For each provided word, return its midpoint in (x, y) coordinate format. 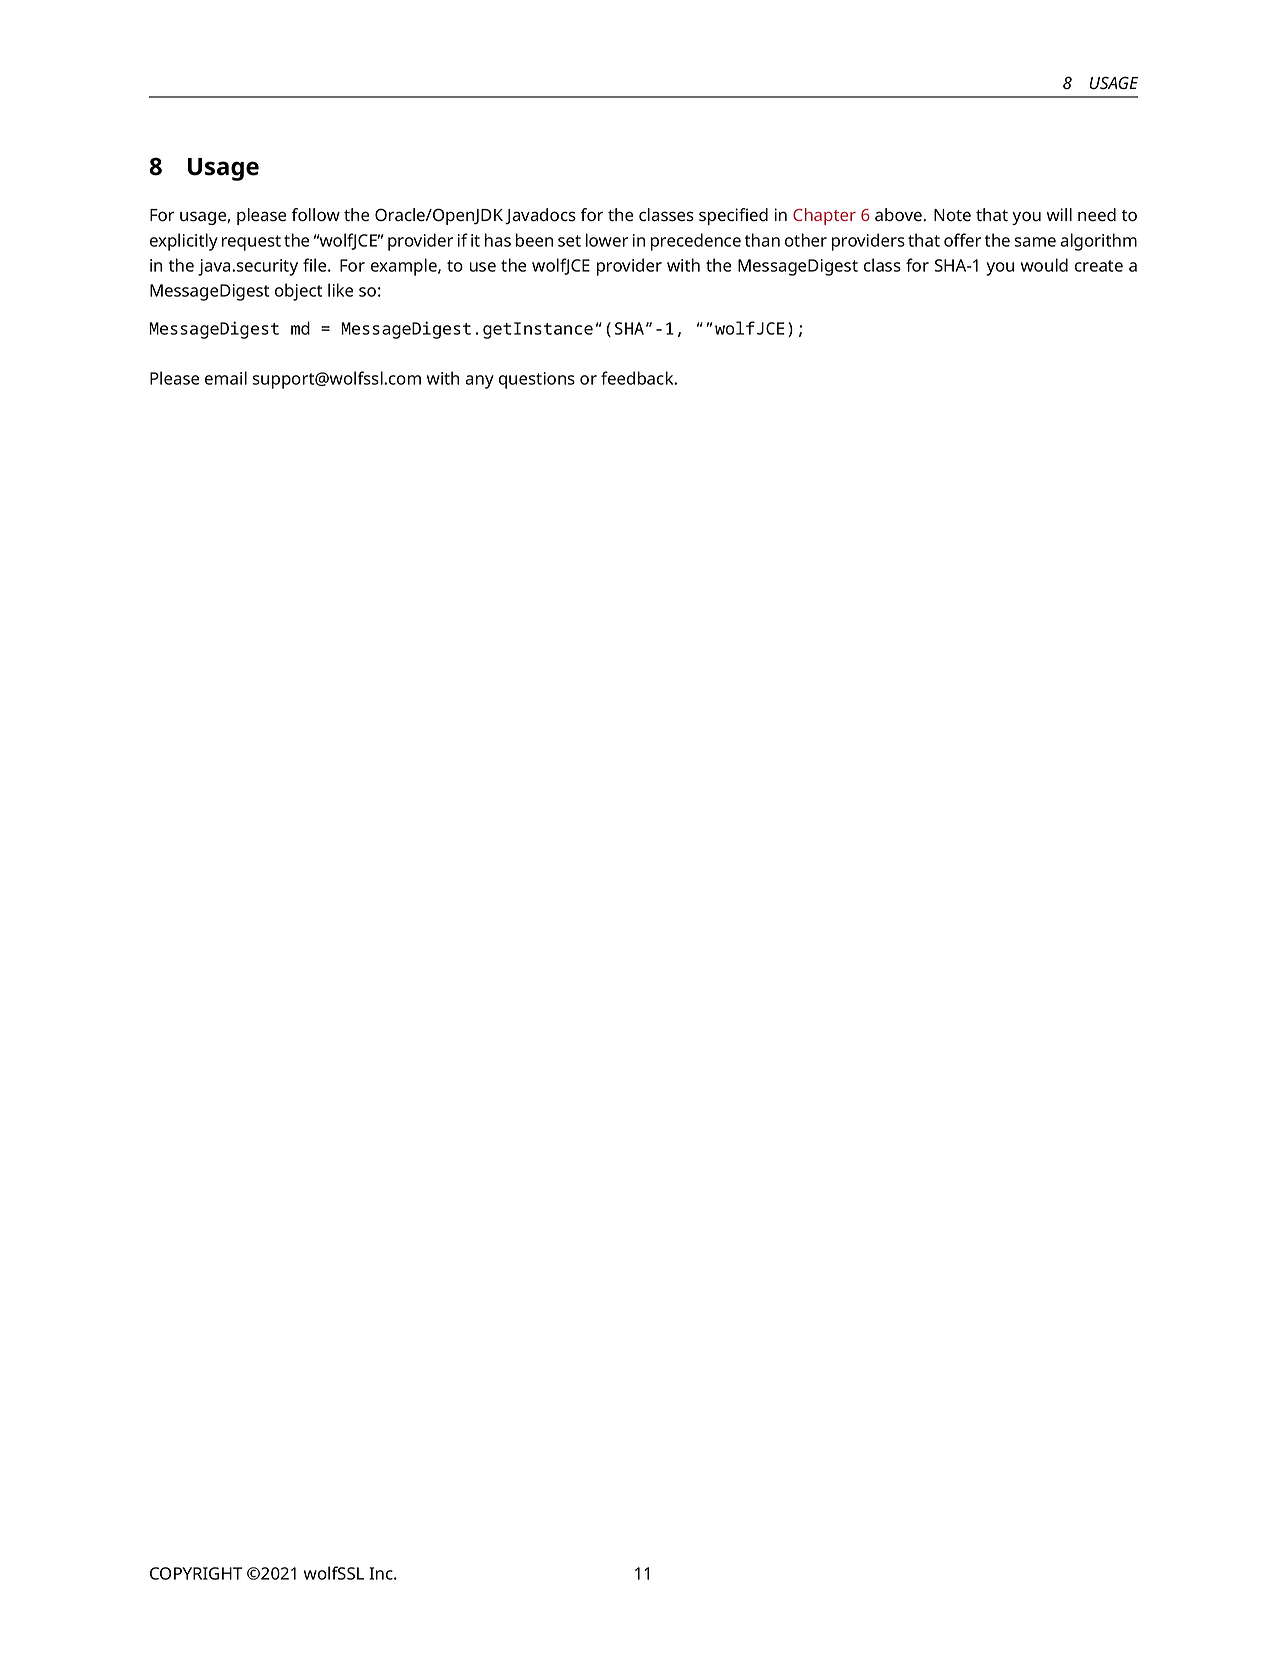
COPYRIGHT (196, 1573)
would (1044, 265)
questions (537, 380)
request (251, 243)
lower (607, 240)
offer (962, 240)
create (1099, 266)
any (479, 382)
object (298, 292)
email (226, 378)
